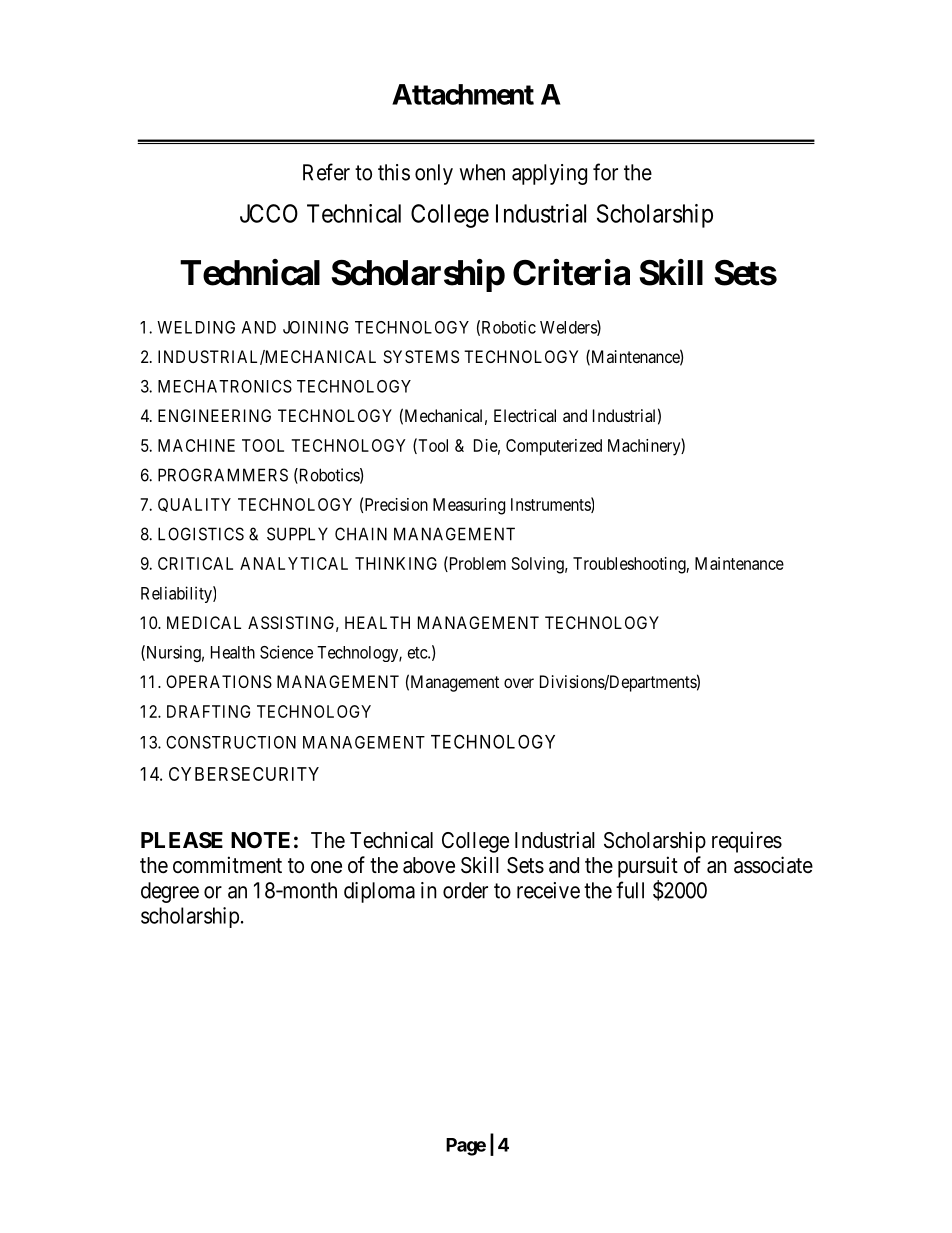 The width and height of the page is (952, 1233). What do you see at coordinates (326, 172) in the page?
I see `Refer` at bounding box center [326, 172].
